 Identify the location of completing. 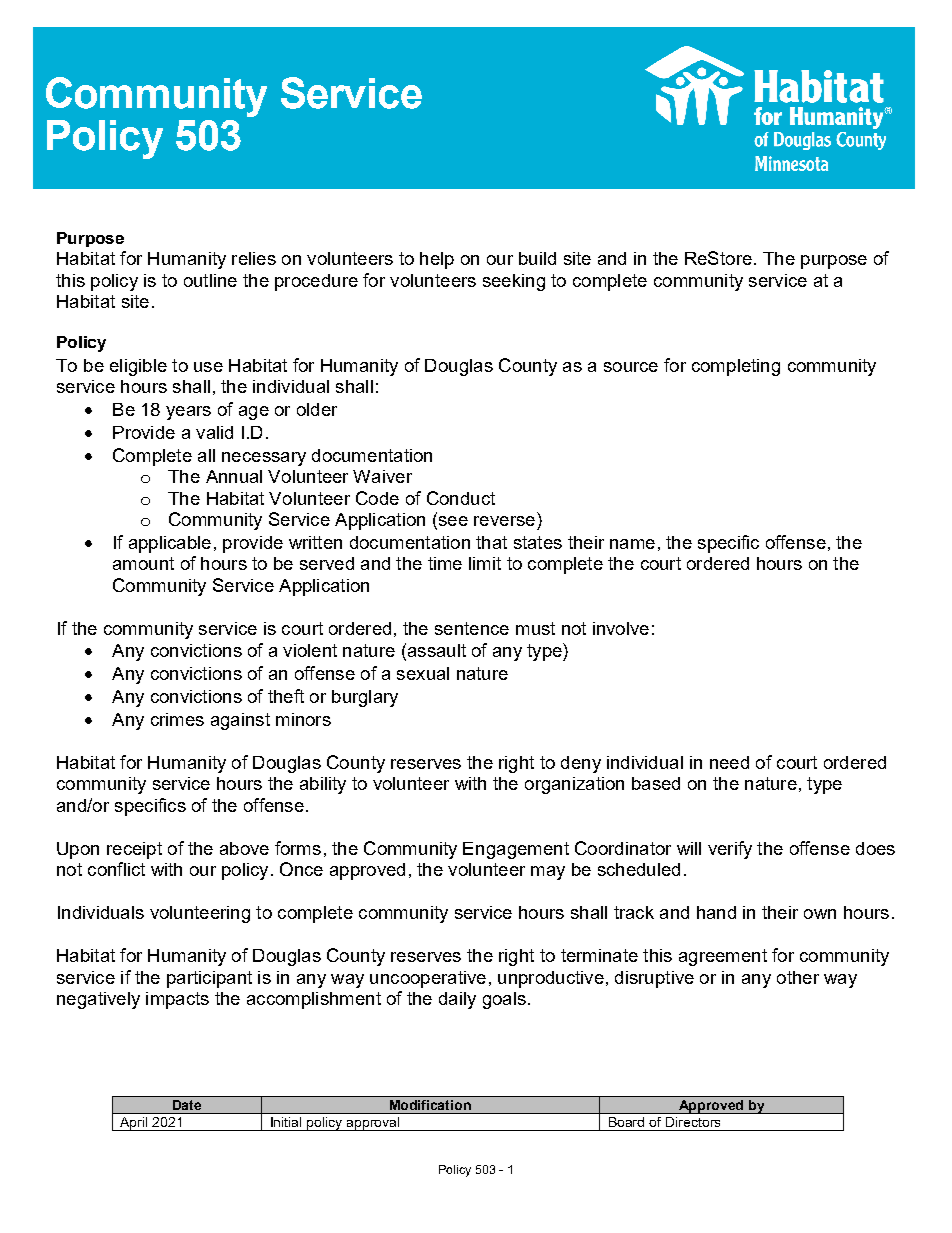
(736, 367).
